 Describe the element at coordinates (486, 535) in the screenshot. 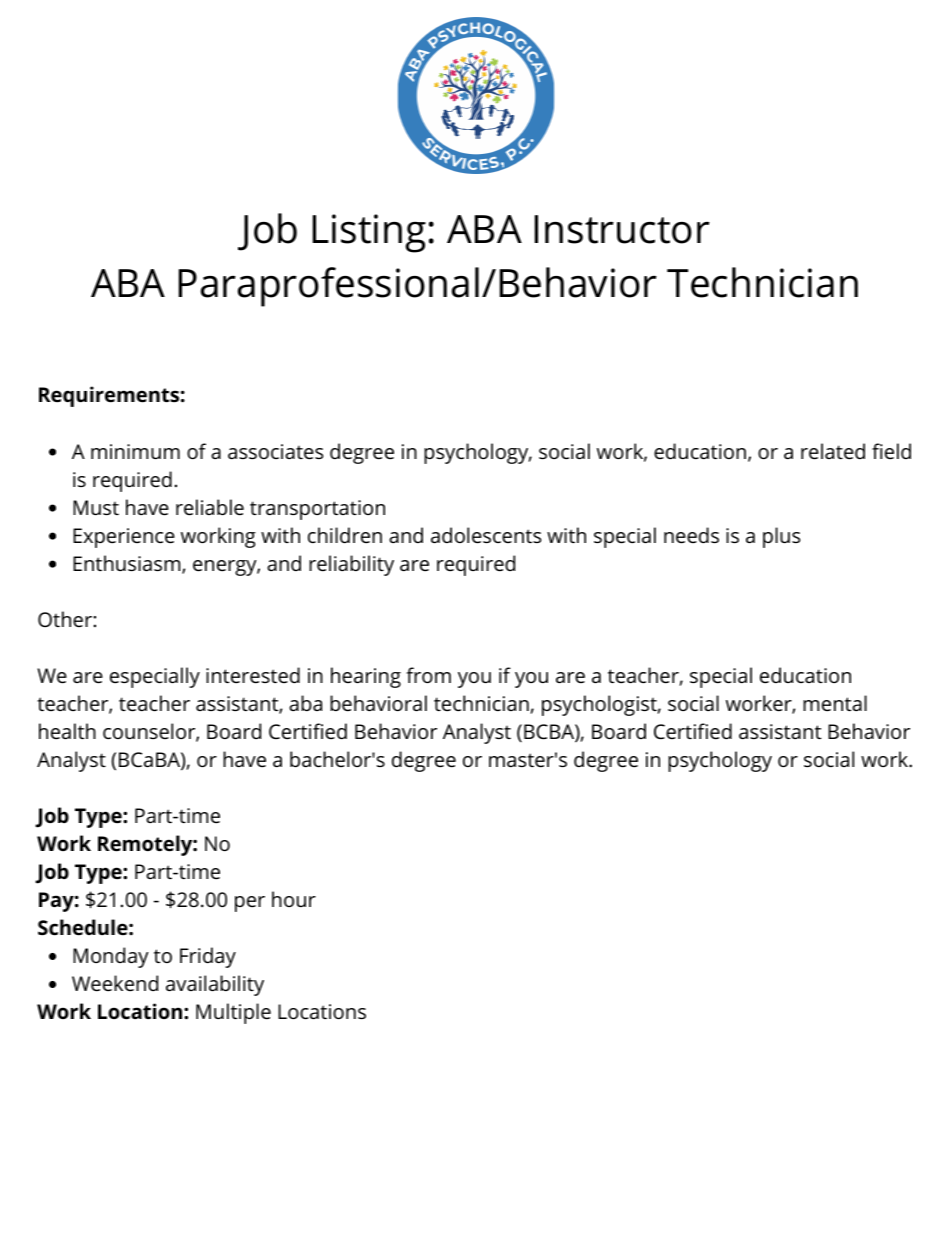

I see `adolescents` at that location.
